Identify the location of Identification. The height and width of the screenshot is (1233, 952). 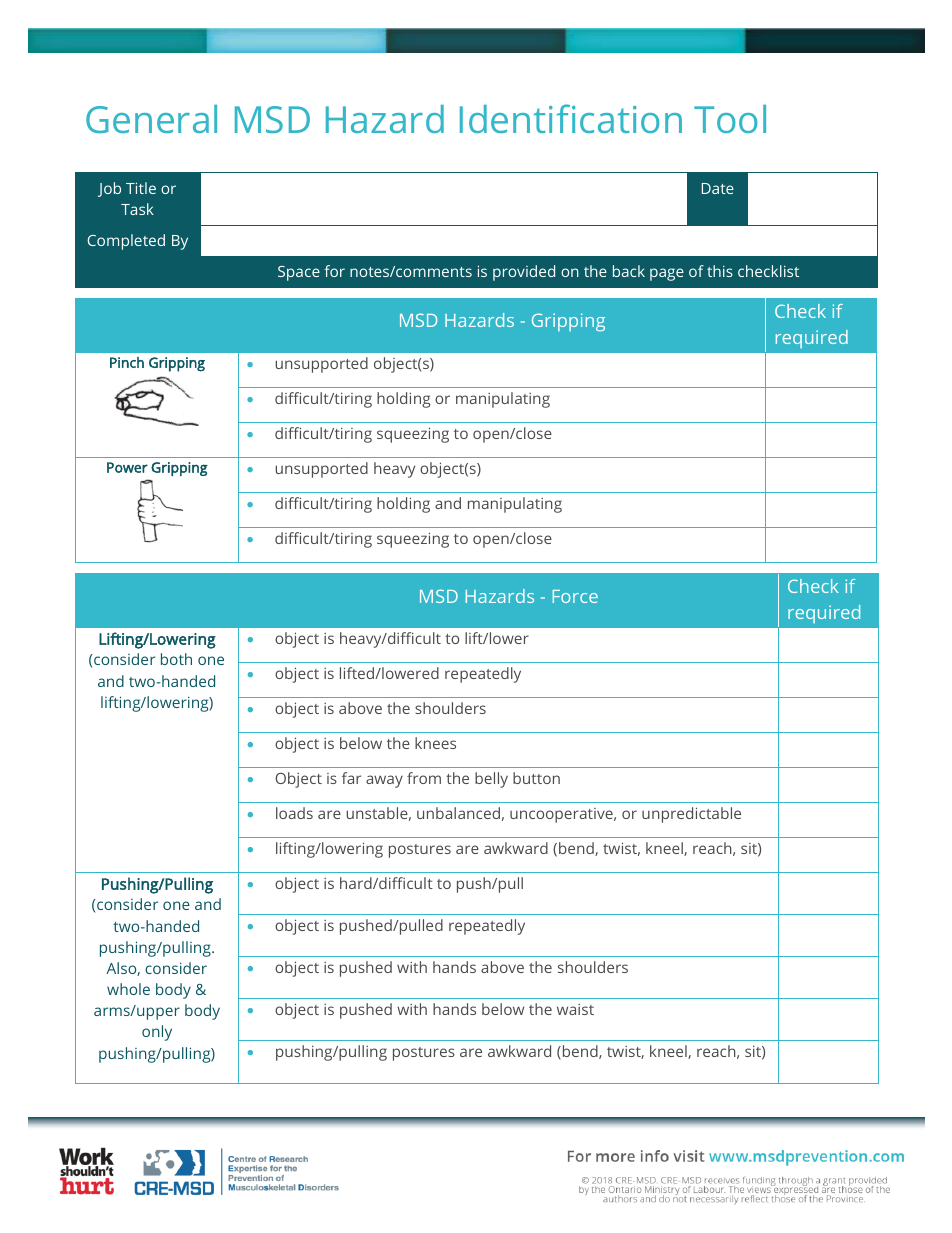
(571, 118).
